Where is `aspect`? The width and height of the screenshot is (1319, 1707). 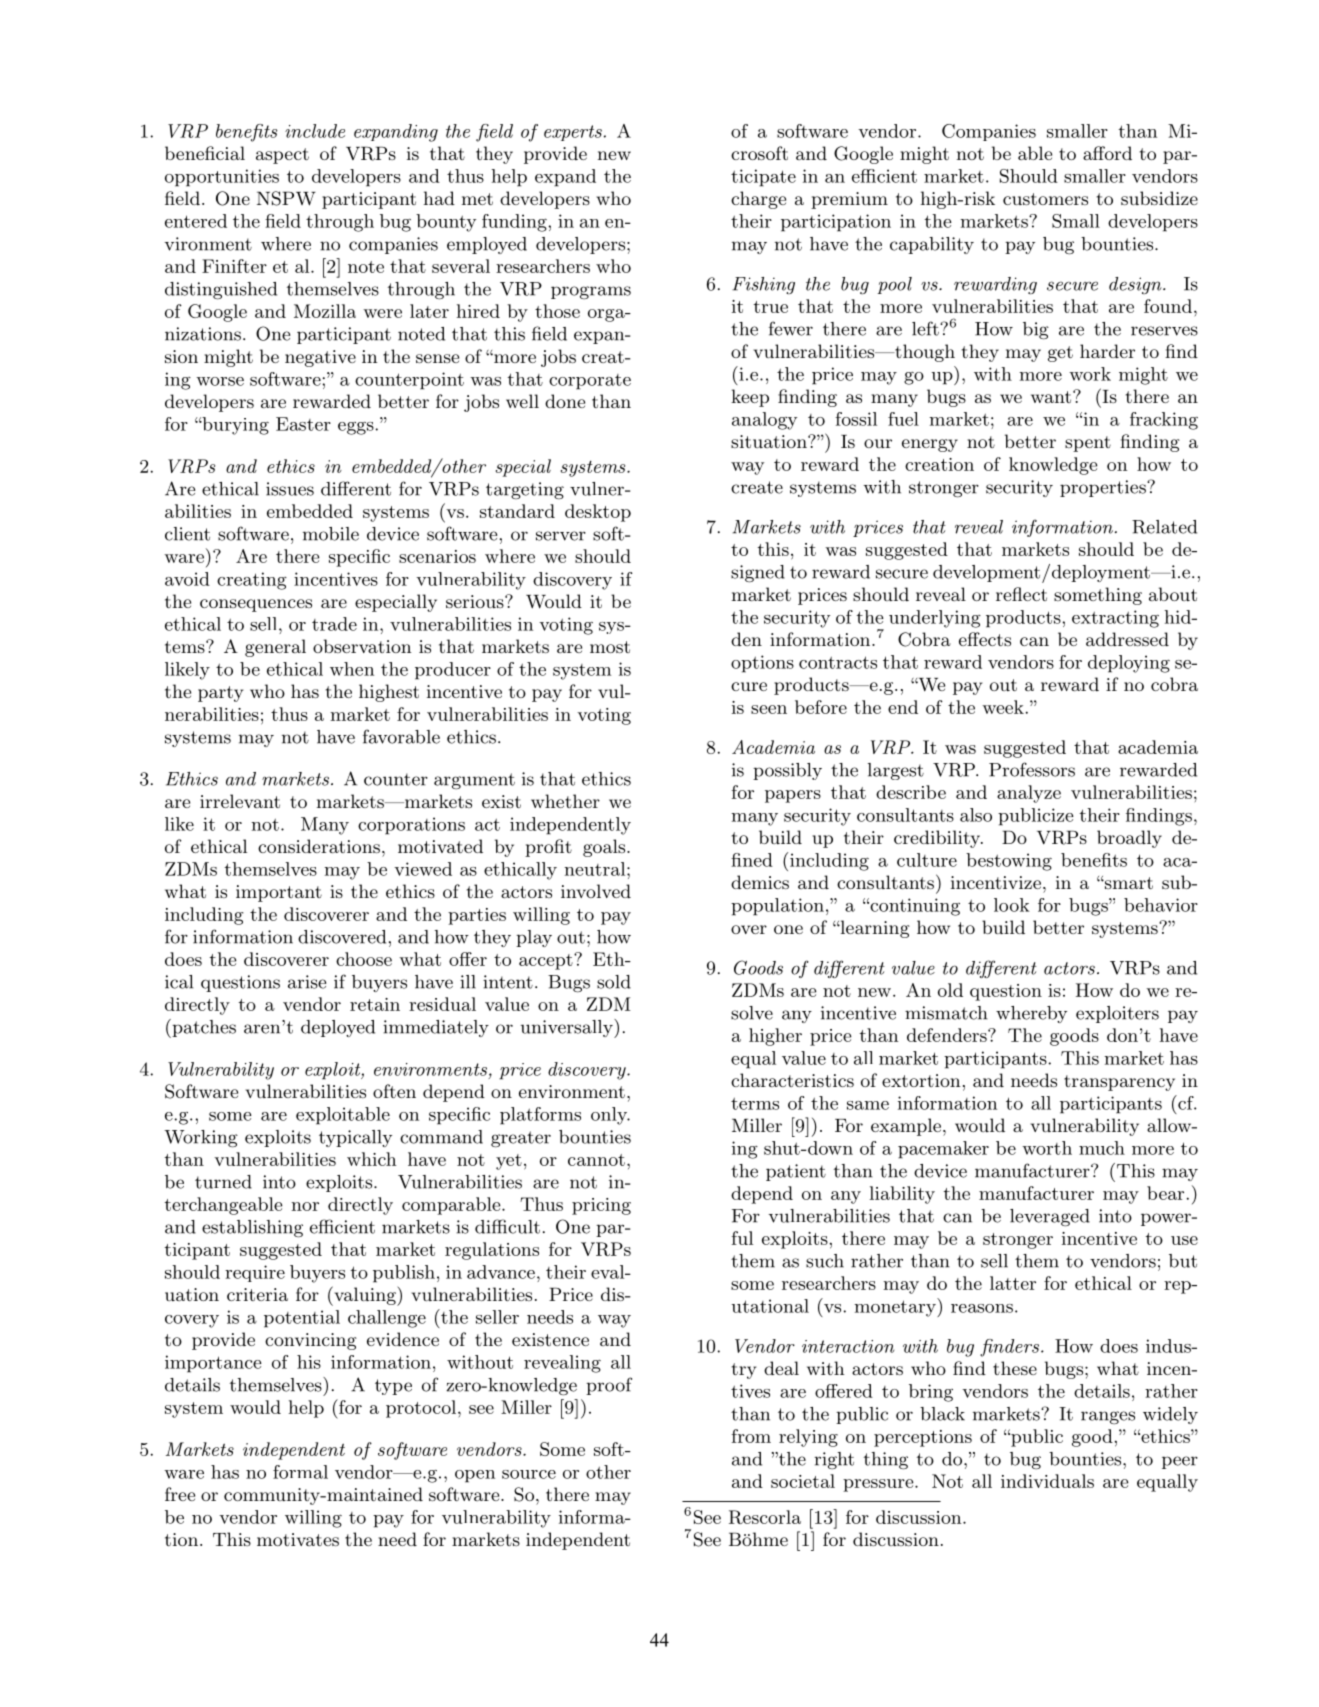 aspect is located at coordinates (282, 156).
